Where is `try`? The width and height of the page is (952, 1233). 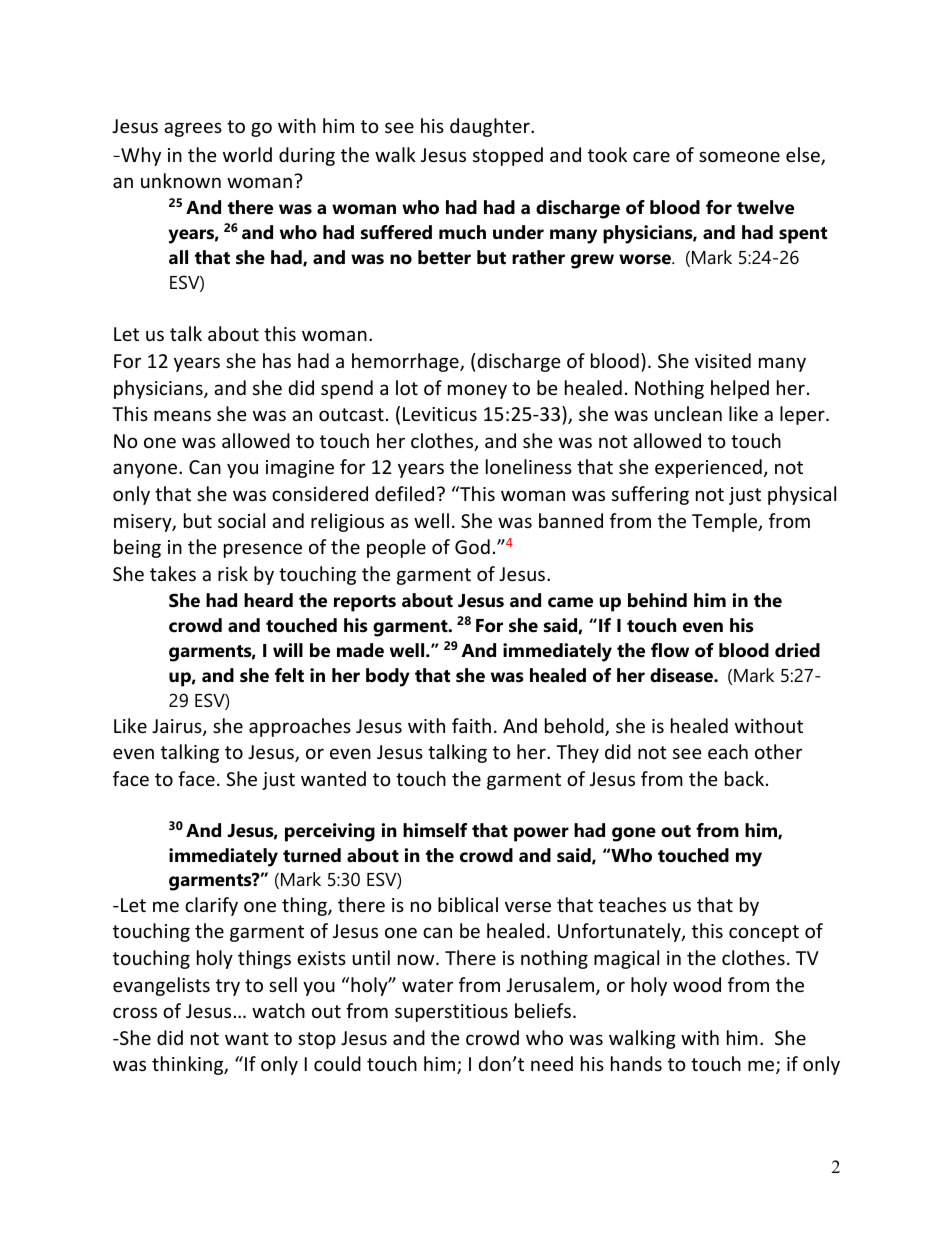 try is located at coordinates (228, 987).
